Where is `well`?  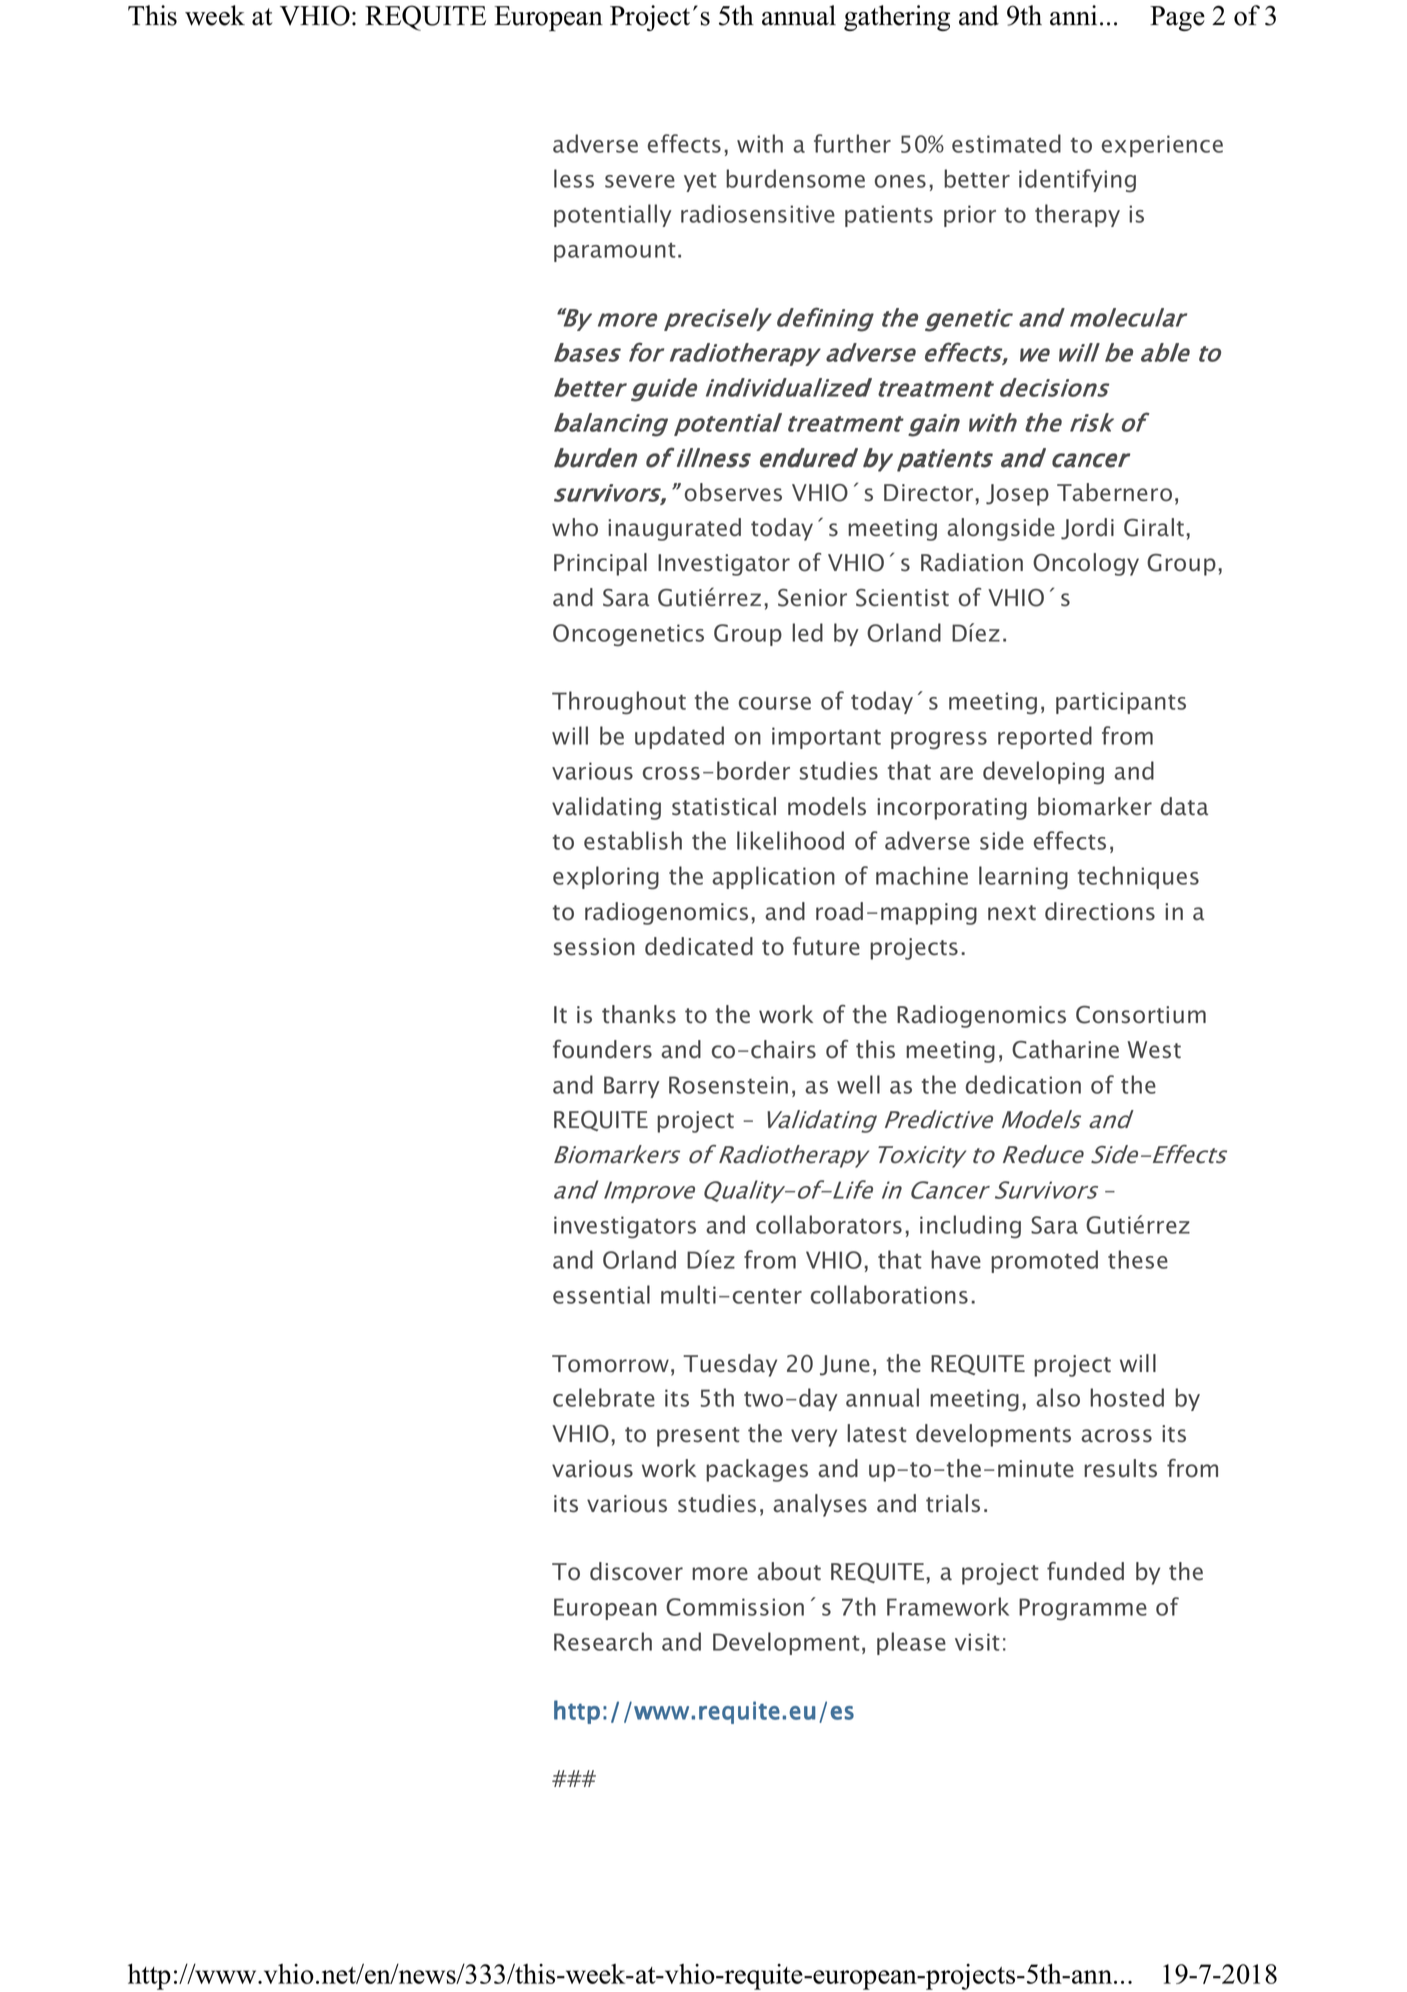
well is located at coordinates (858, 1084).
